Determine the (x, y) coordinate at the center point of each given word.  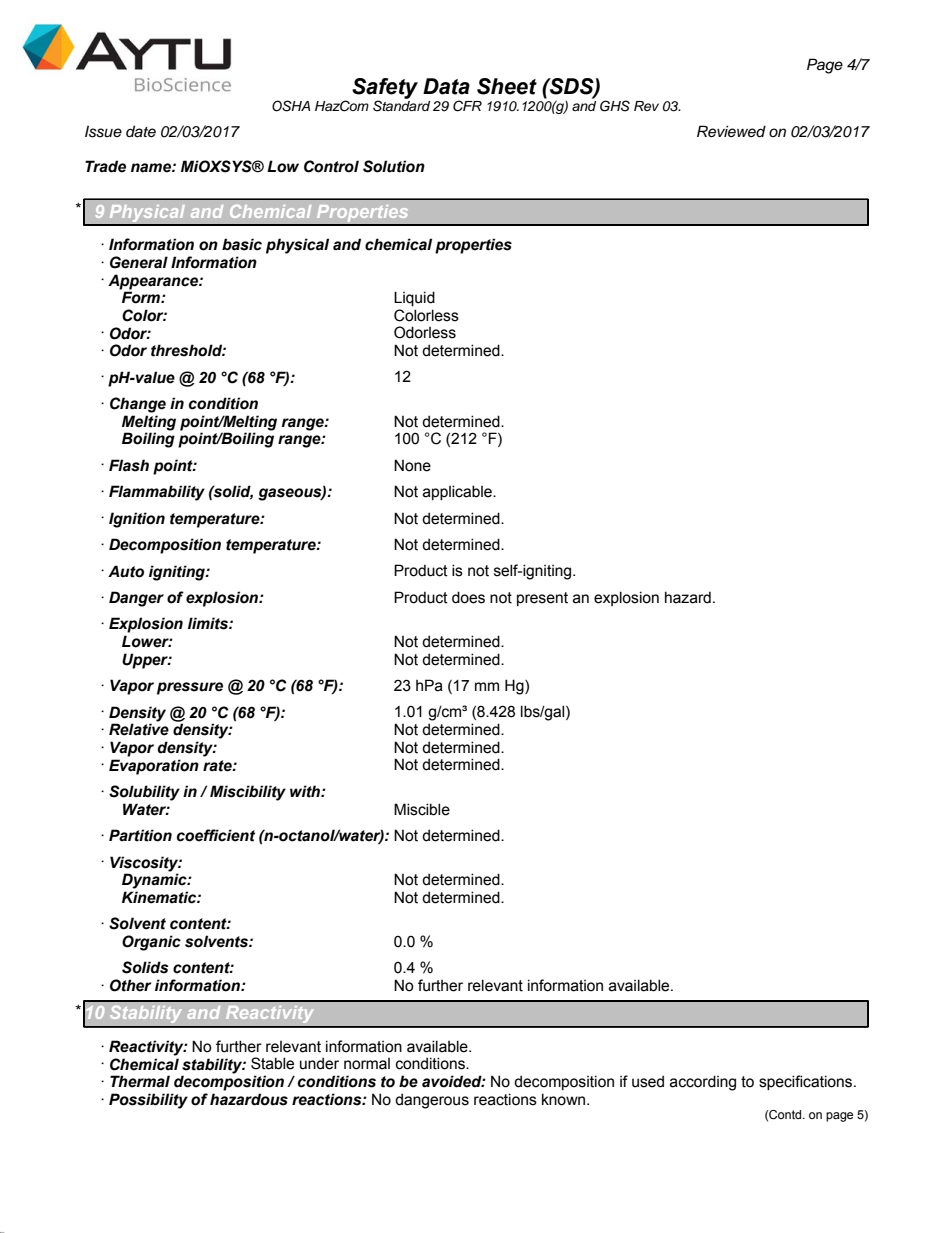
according (703, 1083)
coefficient (216, 835)
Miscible (422, 809)
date (141, 131)
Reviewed (731, 131)
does (468, 597)
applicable (458, 492)
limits (209, 623)
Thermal (140, 1081)
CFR (467, 106)
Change (138, 405)
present (542, 599)
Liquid (414, 298)
